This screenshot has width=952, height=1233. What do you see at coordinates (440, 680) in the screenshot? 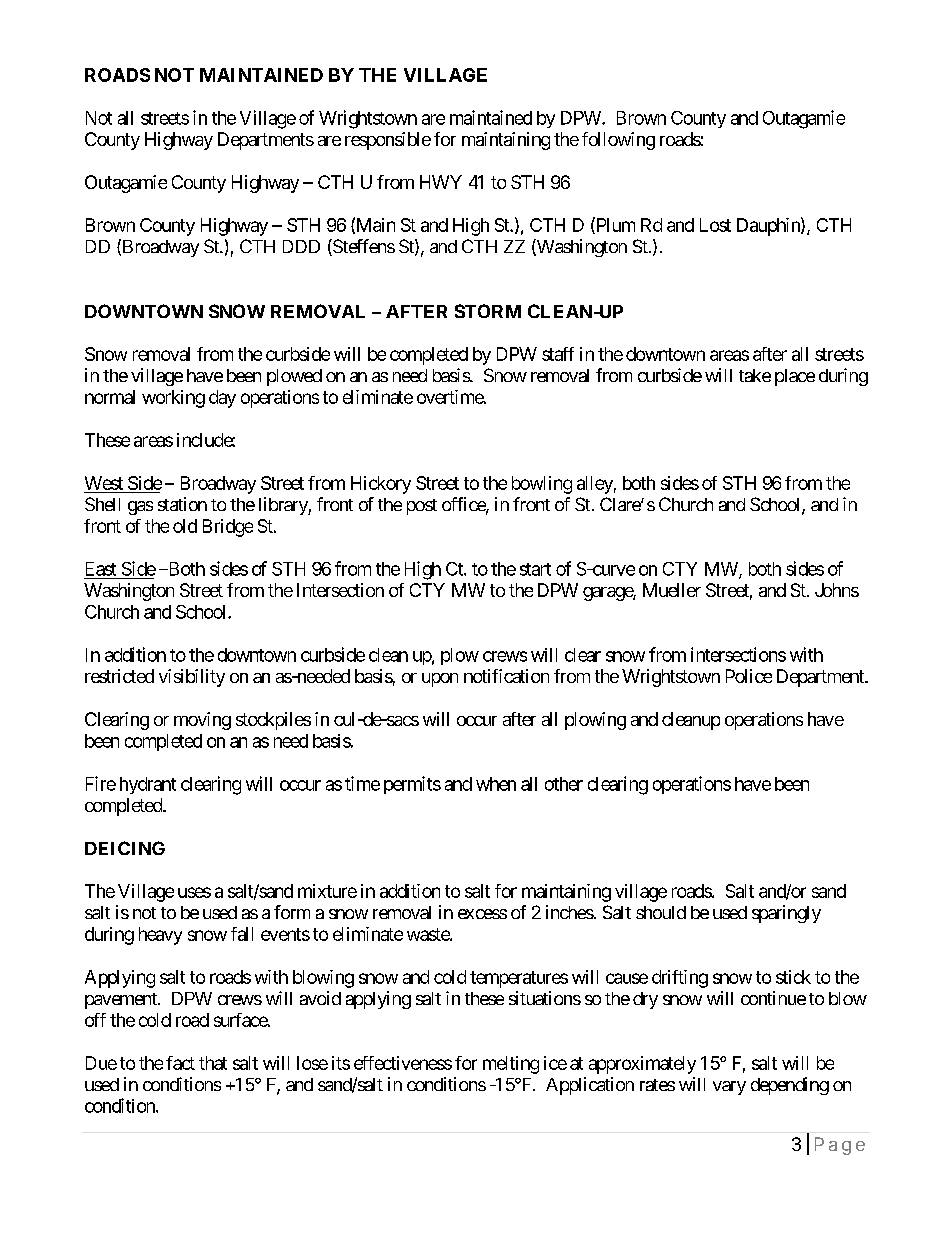
I see `upon` at bounding box center [440, 680].
